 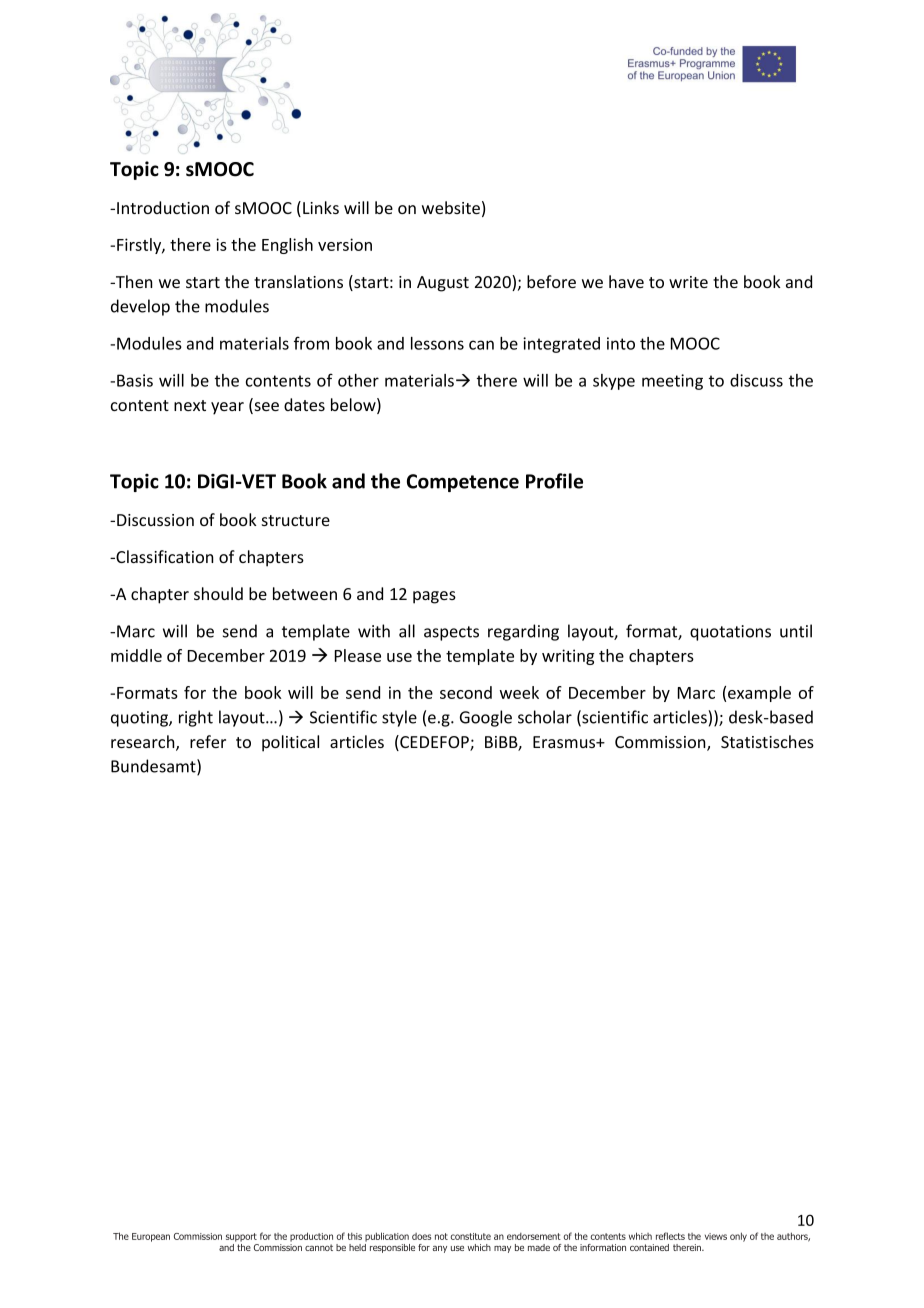 What do you see at coordinates (163, 207) in the page?
I see `Introduction` at bounding box center [163, 207].
